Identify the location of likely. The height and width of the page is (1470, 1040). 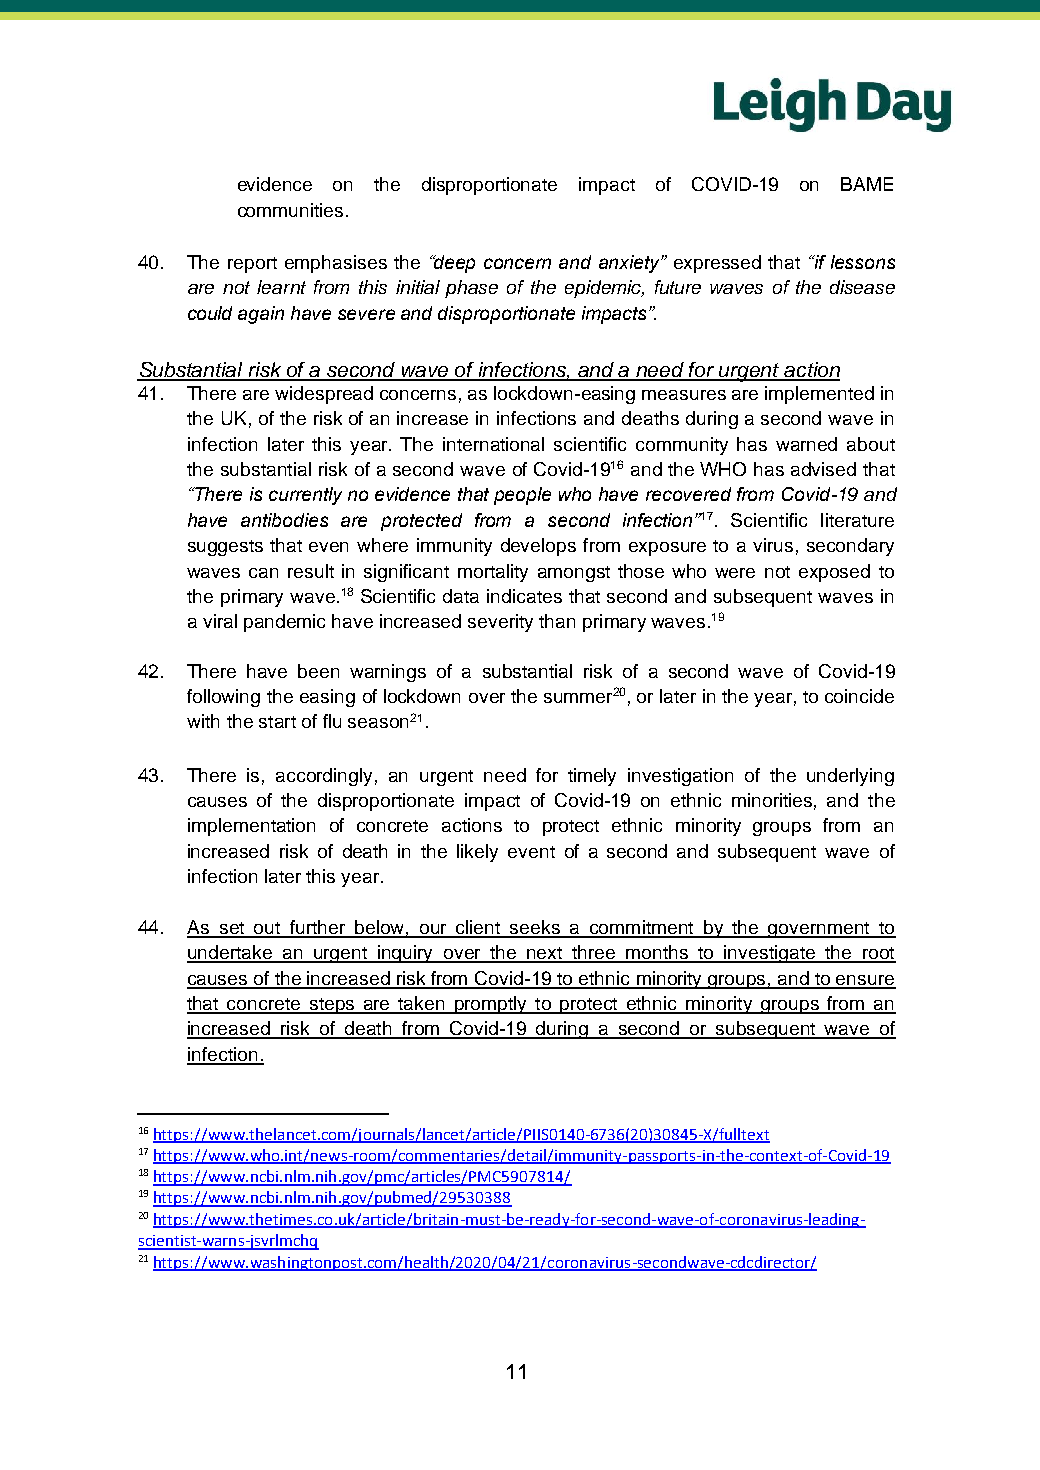
(477, 853).
